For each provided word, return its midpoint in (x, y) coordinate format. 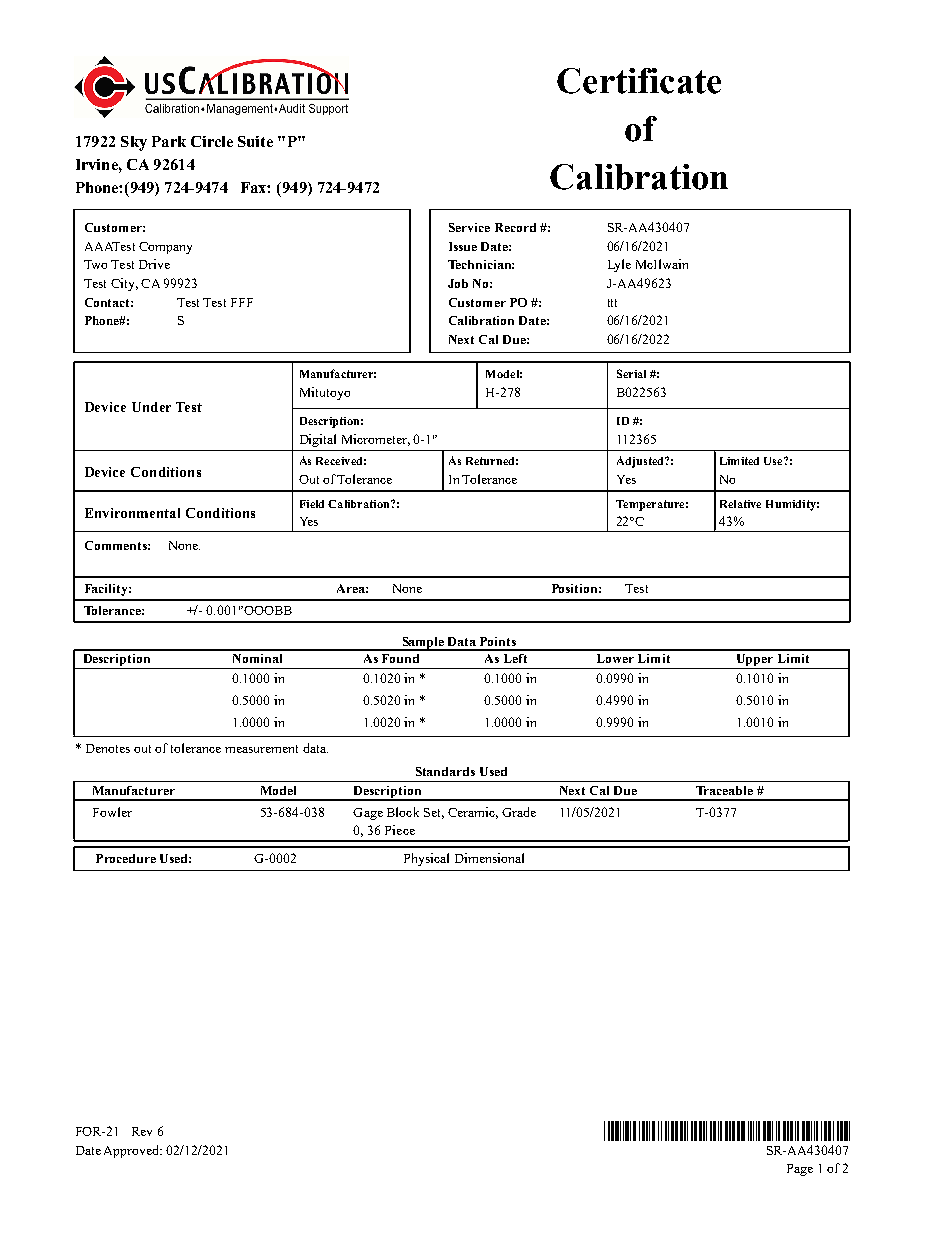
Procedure (126, 858)
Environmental (132, 513)
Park (169, 141)
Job (458, 283)
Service (469, 227)
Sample (423, 644)
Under (151, 407)
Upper (755, 661)
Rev (142, 1131)
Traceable (724, 790)
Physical (426, 859)
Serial (631, 373)
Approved (133, 1151)
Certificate (639, 81)
